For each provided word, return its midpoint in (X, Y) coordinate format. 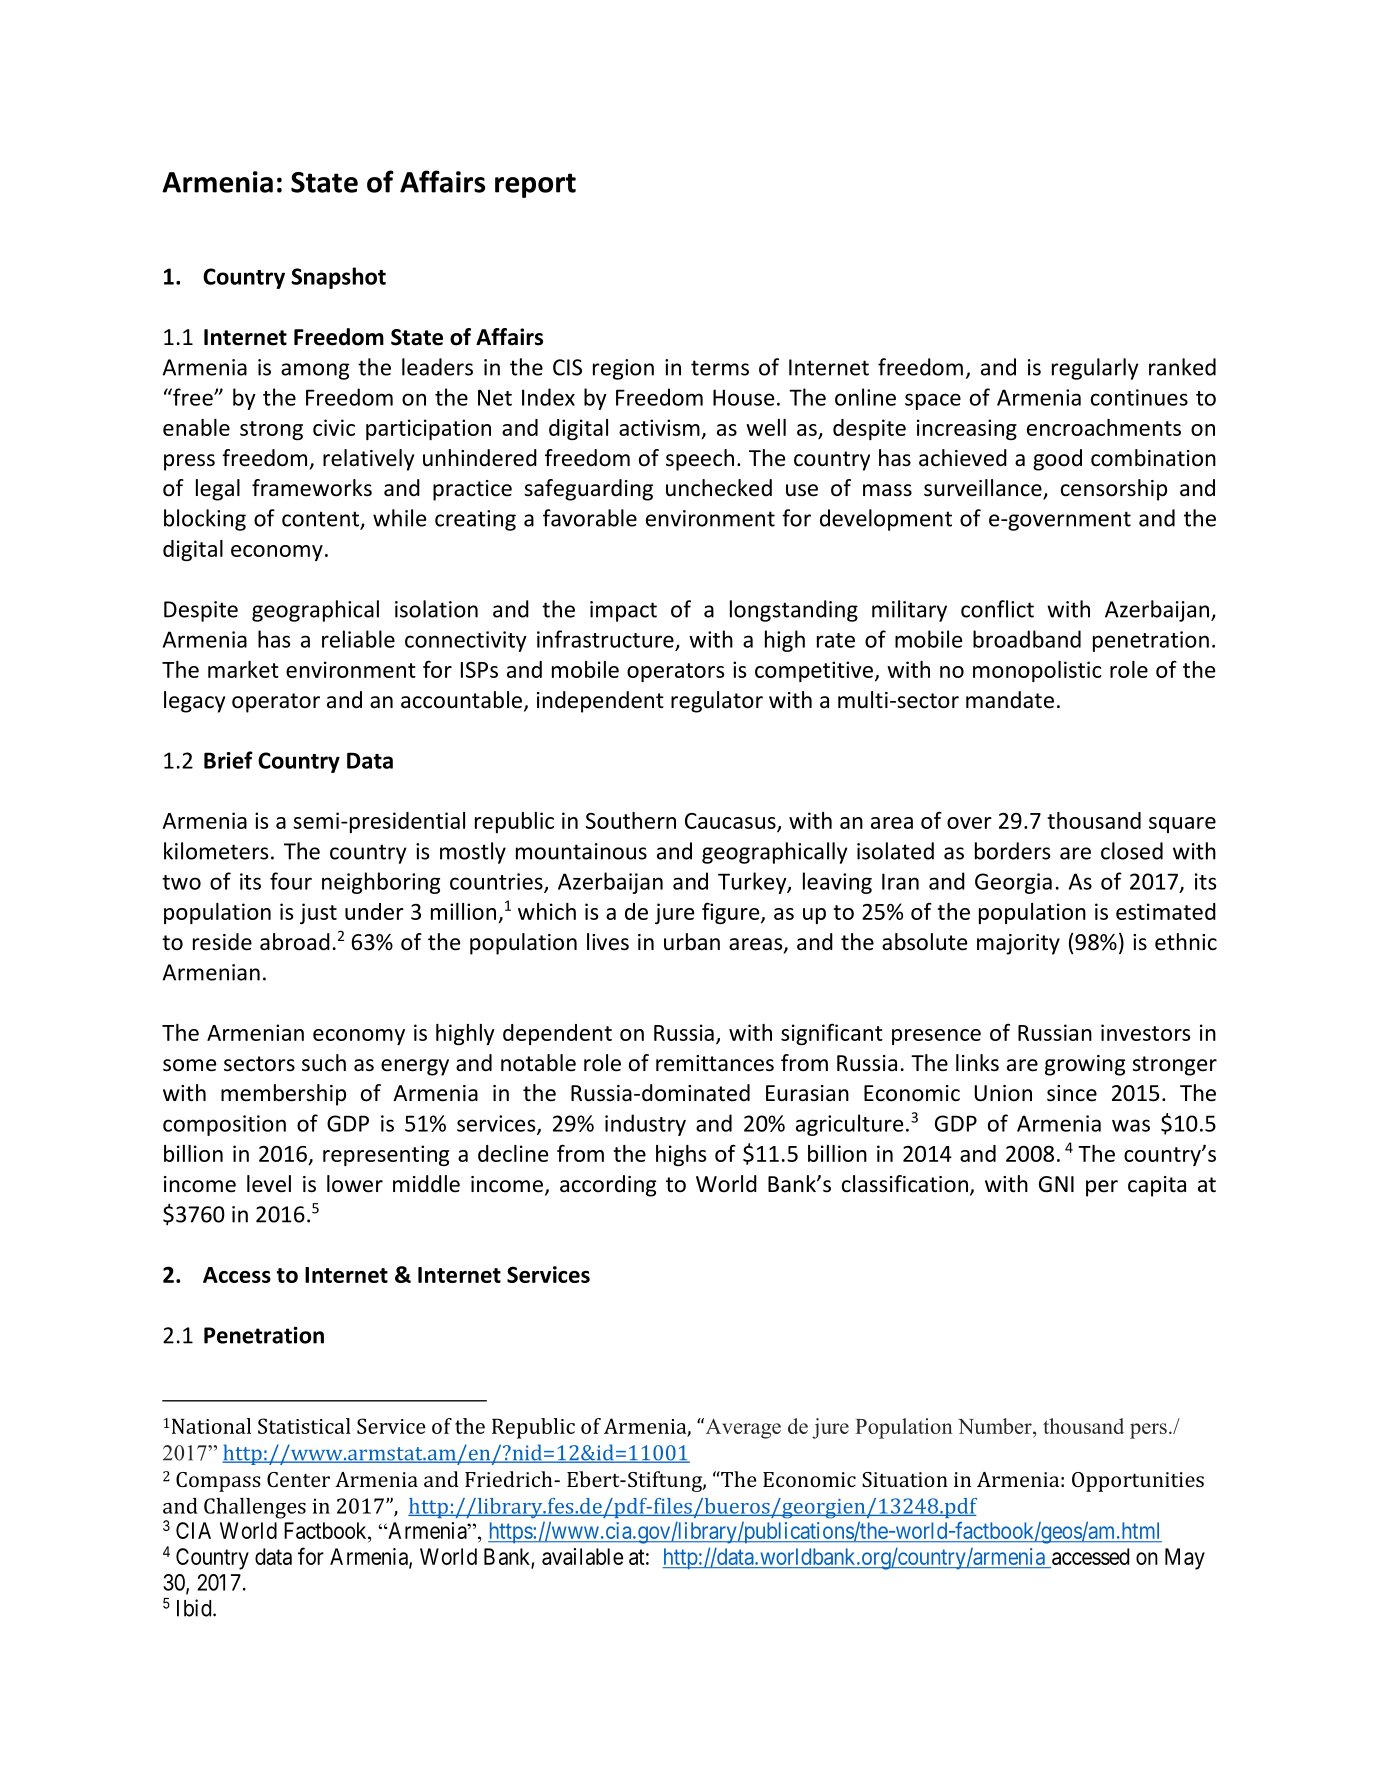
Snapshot (338, 278)
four (291, 881)
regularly (1095, 369)
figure (732, 913)
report (535, 185)
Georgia (1013, 883)
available (582, 1556)
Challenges (255, 1508)
